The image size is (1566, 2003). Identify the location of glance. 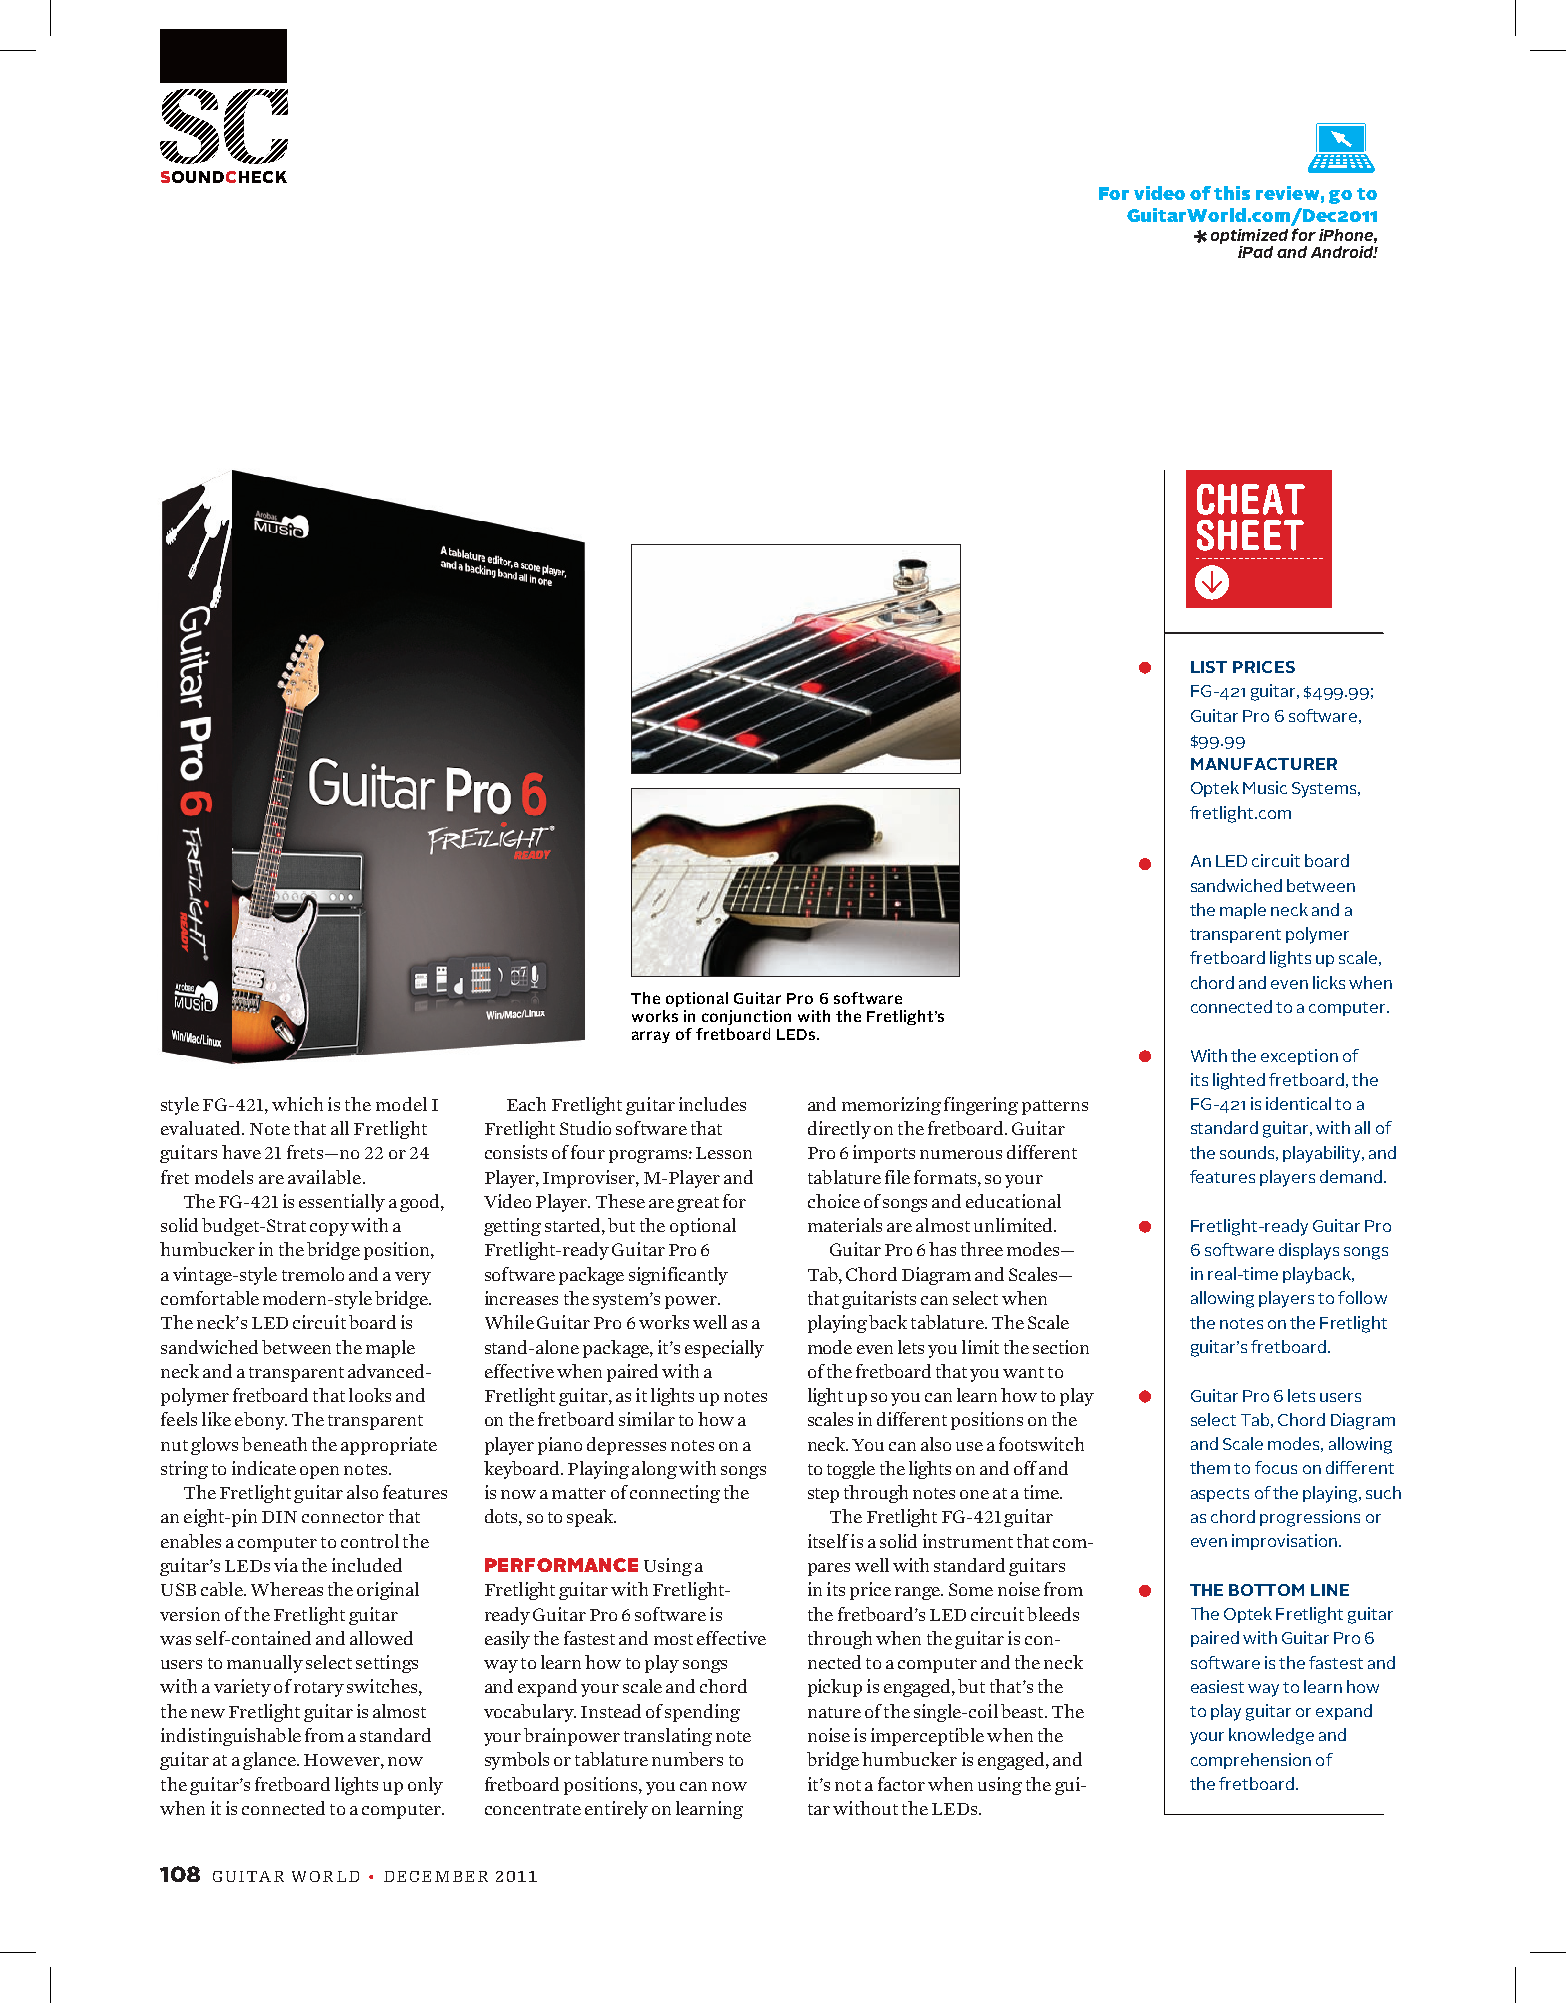
(270, 1761).
